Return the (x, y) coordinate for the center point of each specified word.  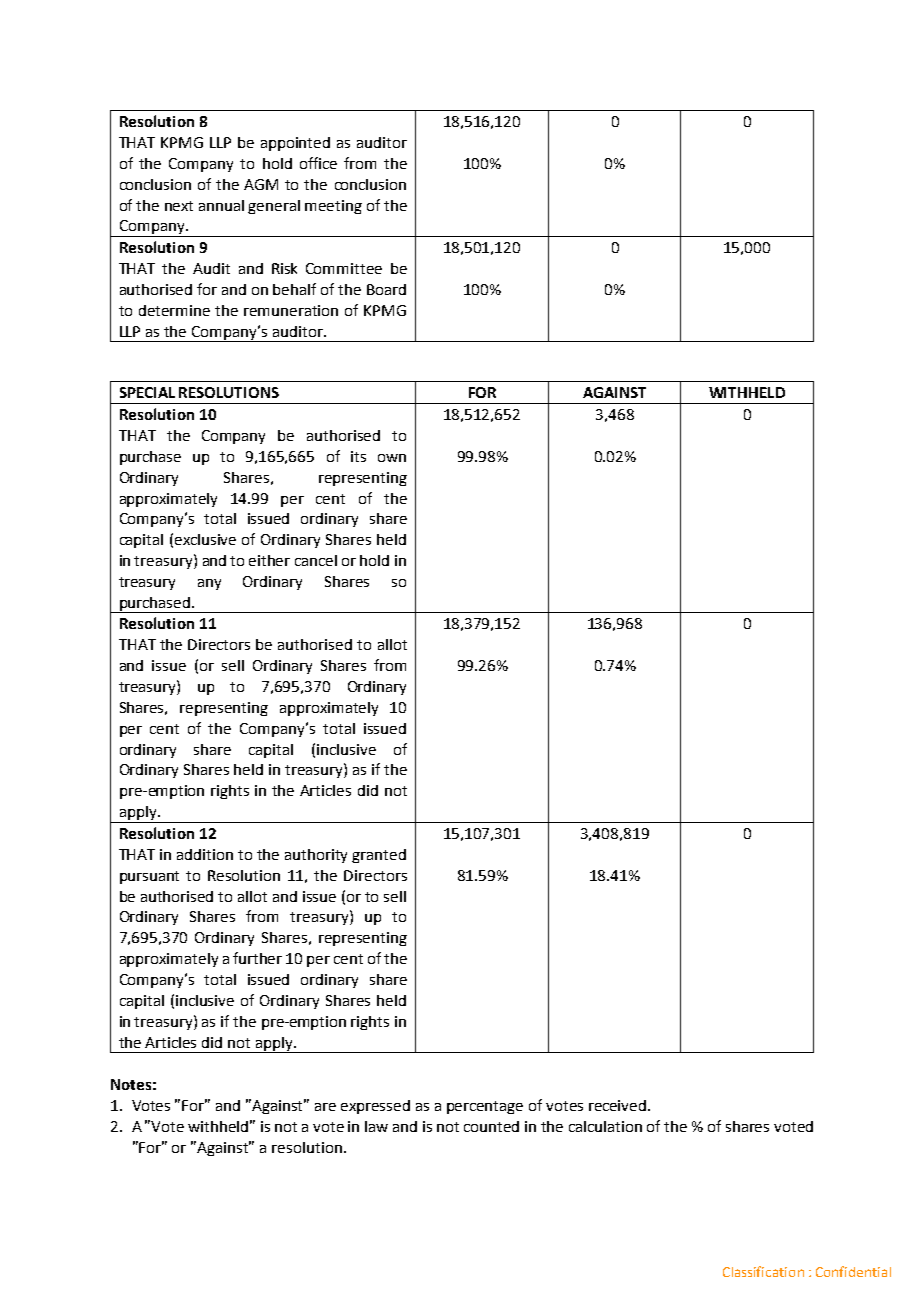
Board (386, 289)
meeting (333, 207)
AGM (261, 184)
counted (491, 1126)
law (376, 1126)
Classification (763, 1271)
